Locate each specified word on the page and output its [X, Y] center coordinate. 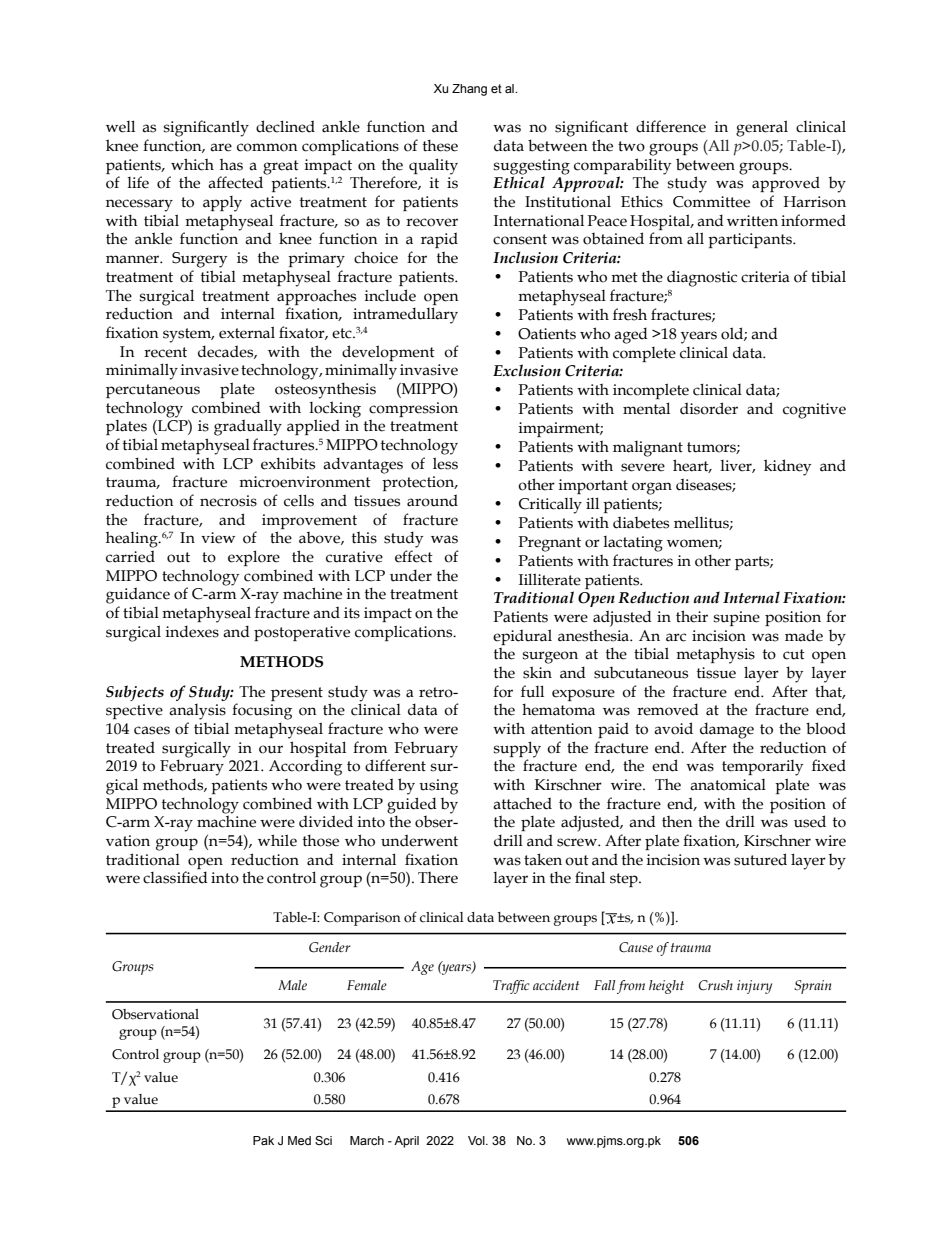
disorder [709, 408]
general [762, 128]
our [271, 749]
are [221, 147]
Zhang [469, 90]
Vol [477, 1140]
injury [754, 987]
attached [522, 803]
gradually [248, 427]
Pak [263, 1140]
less [445, 463]
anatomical [728, 785]
